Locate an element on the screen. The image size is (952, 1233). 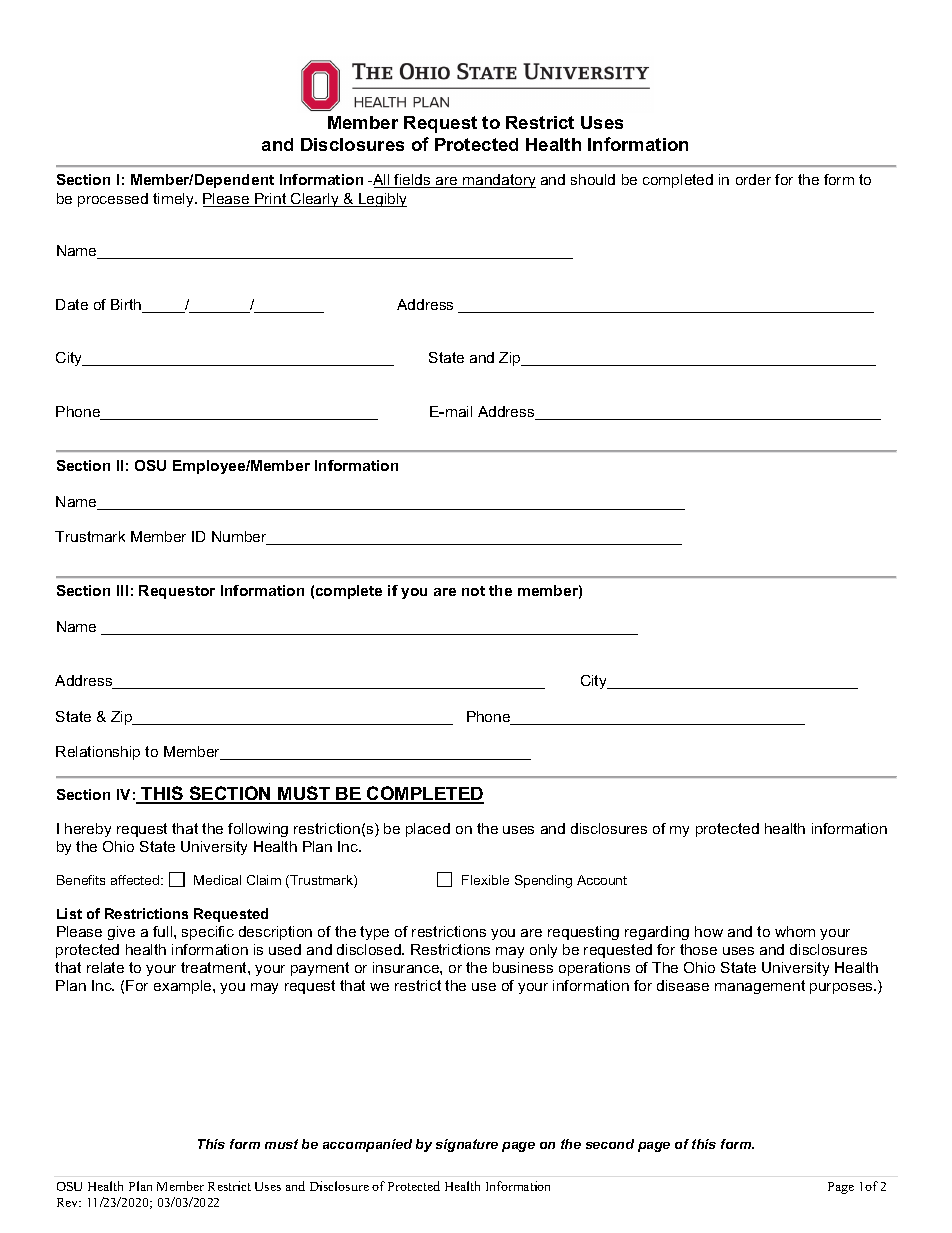
fields is located at coordinates (413, 181).
